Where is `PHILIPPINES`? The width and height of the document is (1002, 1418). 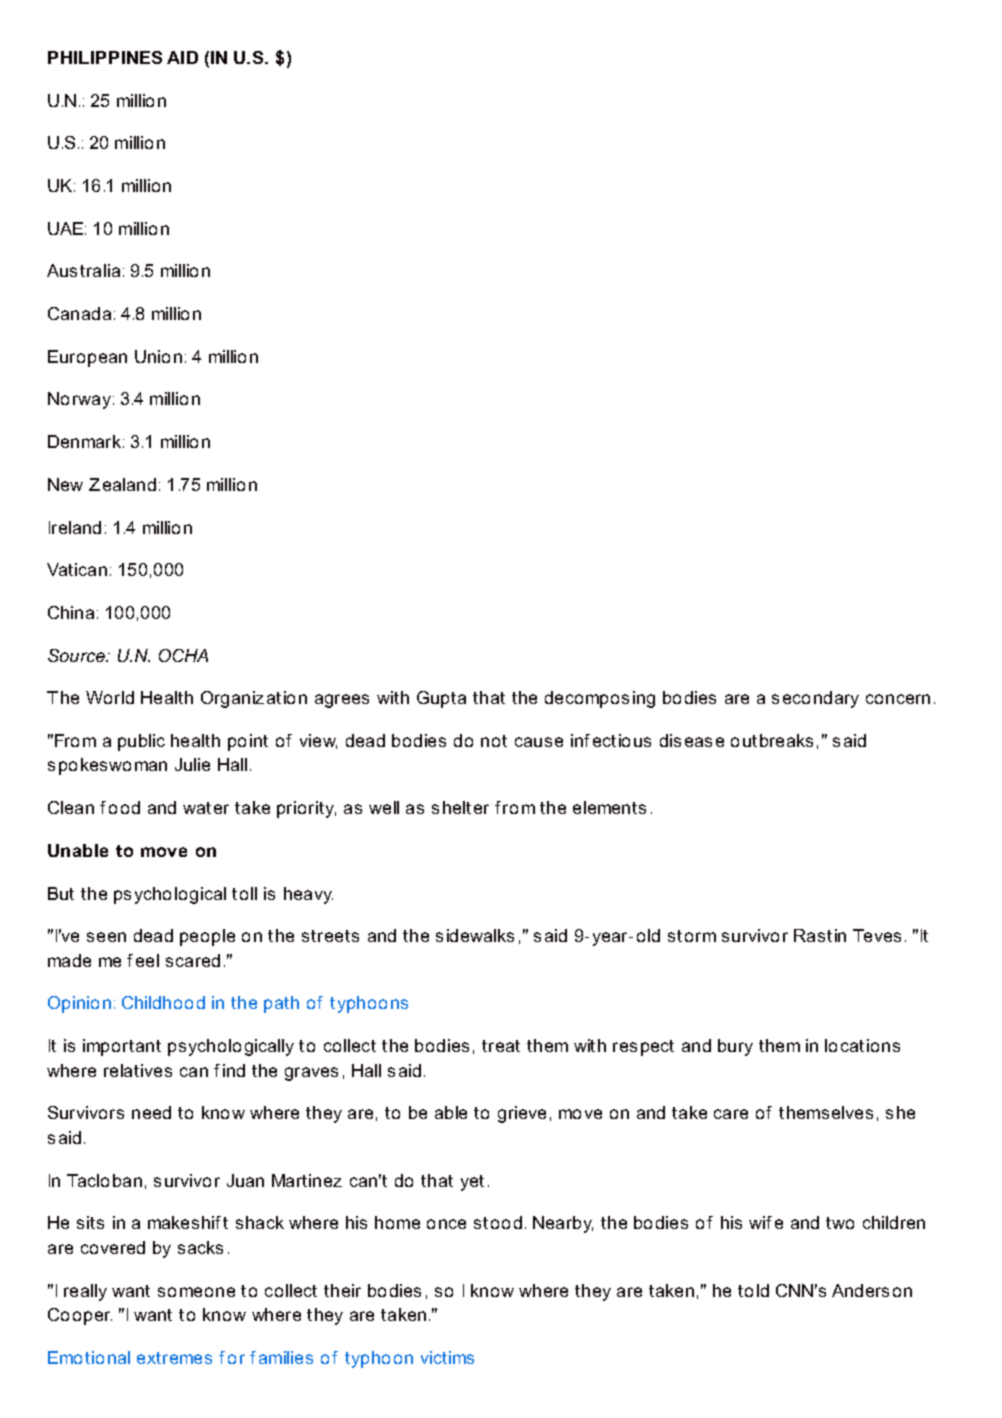 PHILIPPINES is located at coordinates (105, 57).
